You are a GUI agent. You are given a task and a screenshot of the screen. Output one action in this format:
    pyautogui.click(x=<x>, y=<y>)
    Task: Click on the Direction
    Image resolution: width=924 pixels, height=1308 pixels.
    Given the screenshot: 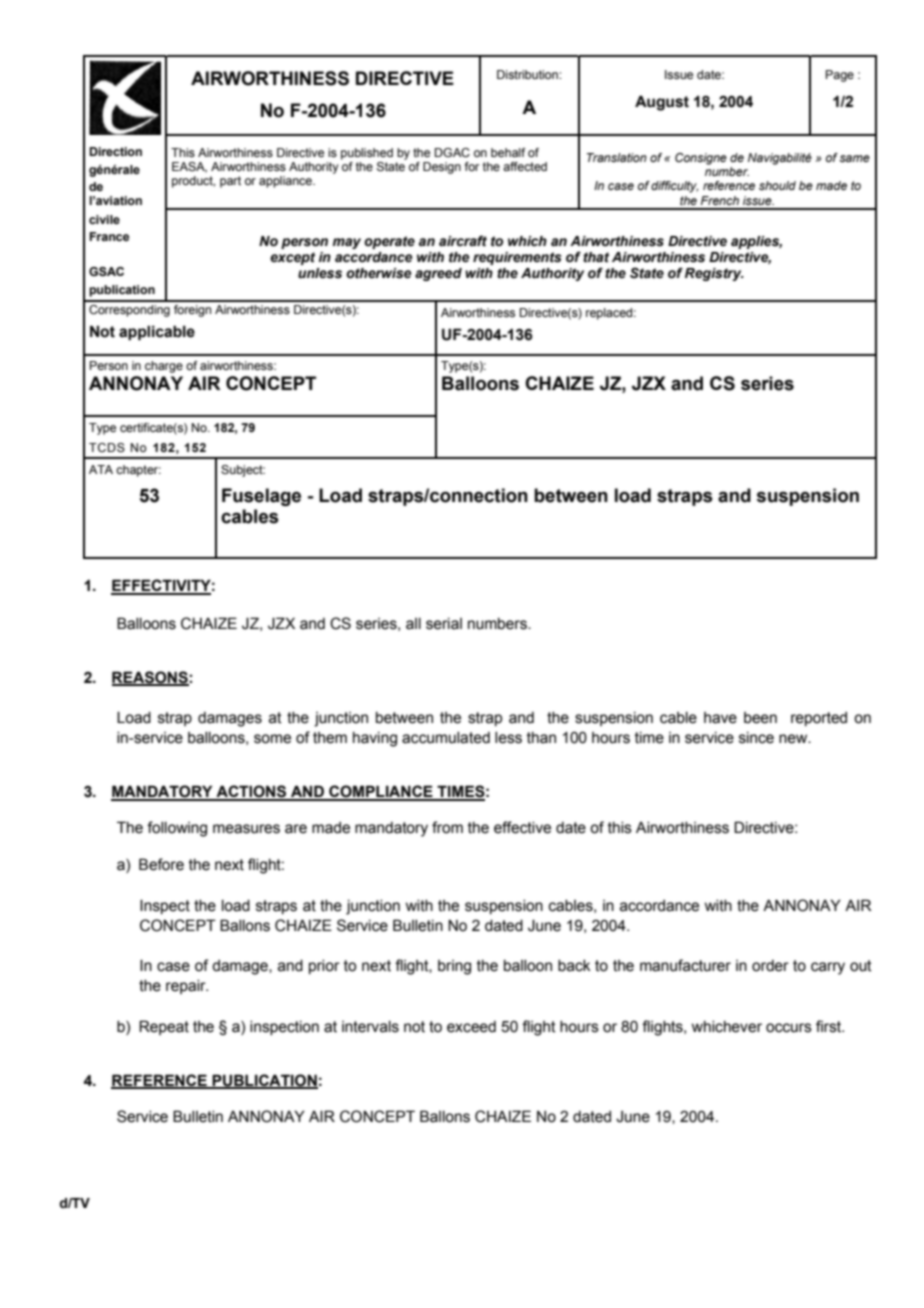 What is the action you would take?
    pyautogui.click(x=115, y=151)
